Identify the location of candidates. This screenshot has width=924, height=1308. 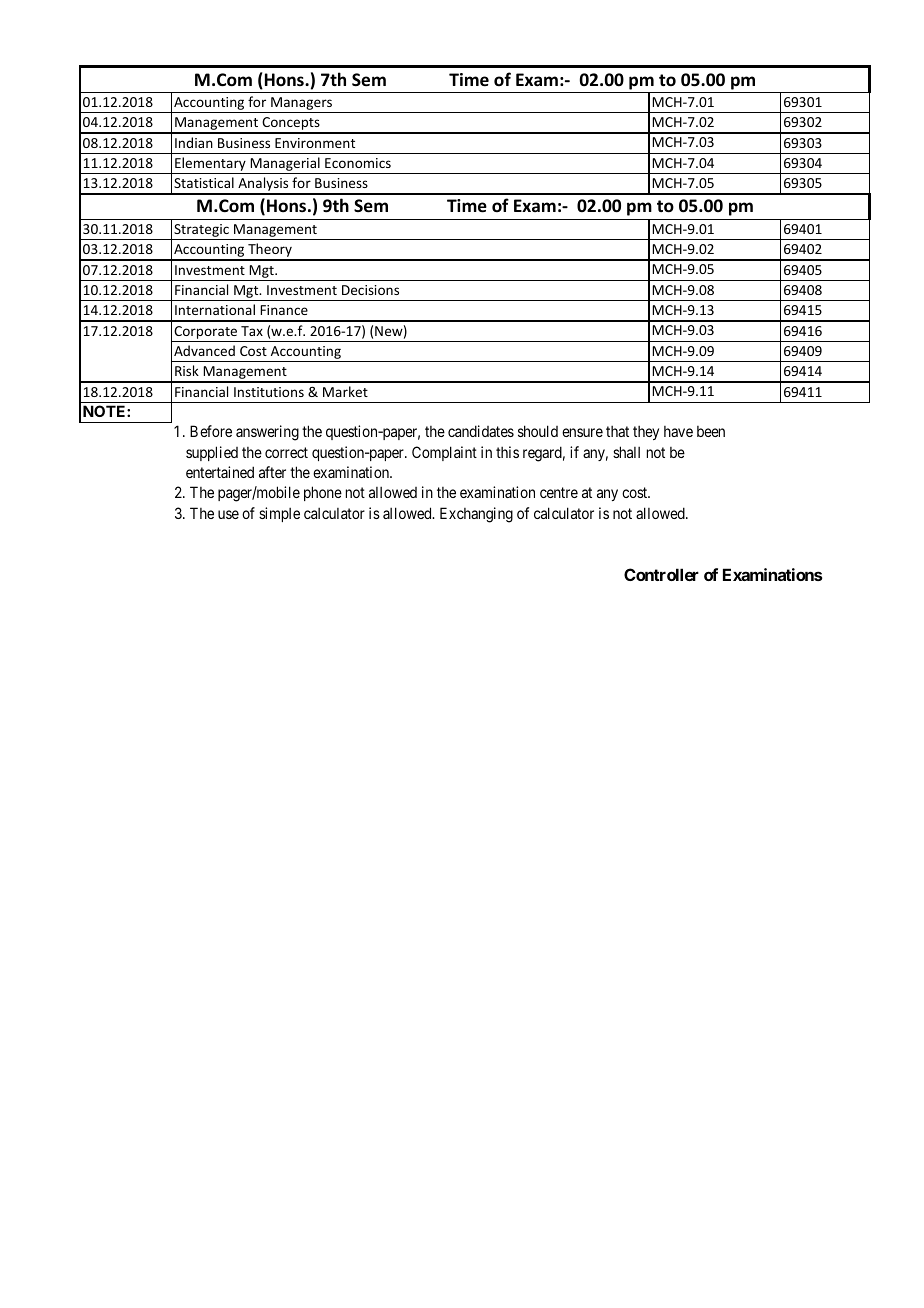
(481, 431).
